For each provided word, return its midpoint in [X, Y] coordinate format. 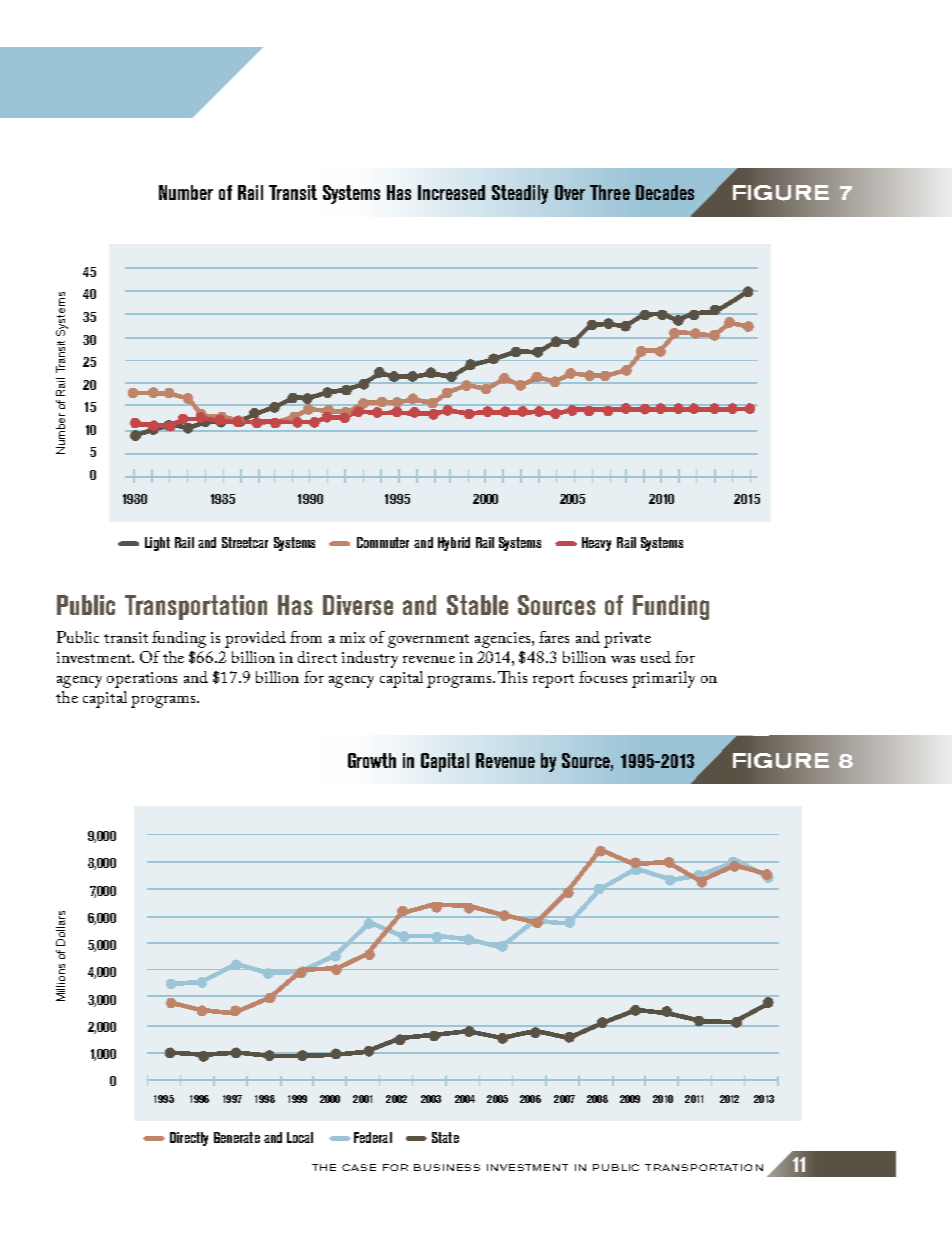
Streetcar [245, 542]
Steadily [520, 194]
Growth [372, 760]
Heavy [596, 544]
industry [370, 659]
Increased [451, 192]
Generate [237, 1137]
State [445, 1137]
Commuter [383, 542]
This [512, 677]
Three [610, 192]
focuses [603, 677]
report [553, 681]
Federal [373, 1137]
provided [255, 639]
